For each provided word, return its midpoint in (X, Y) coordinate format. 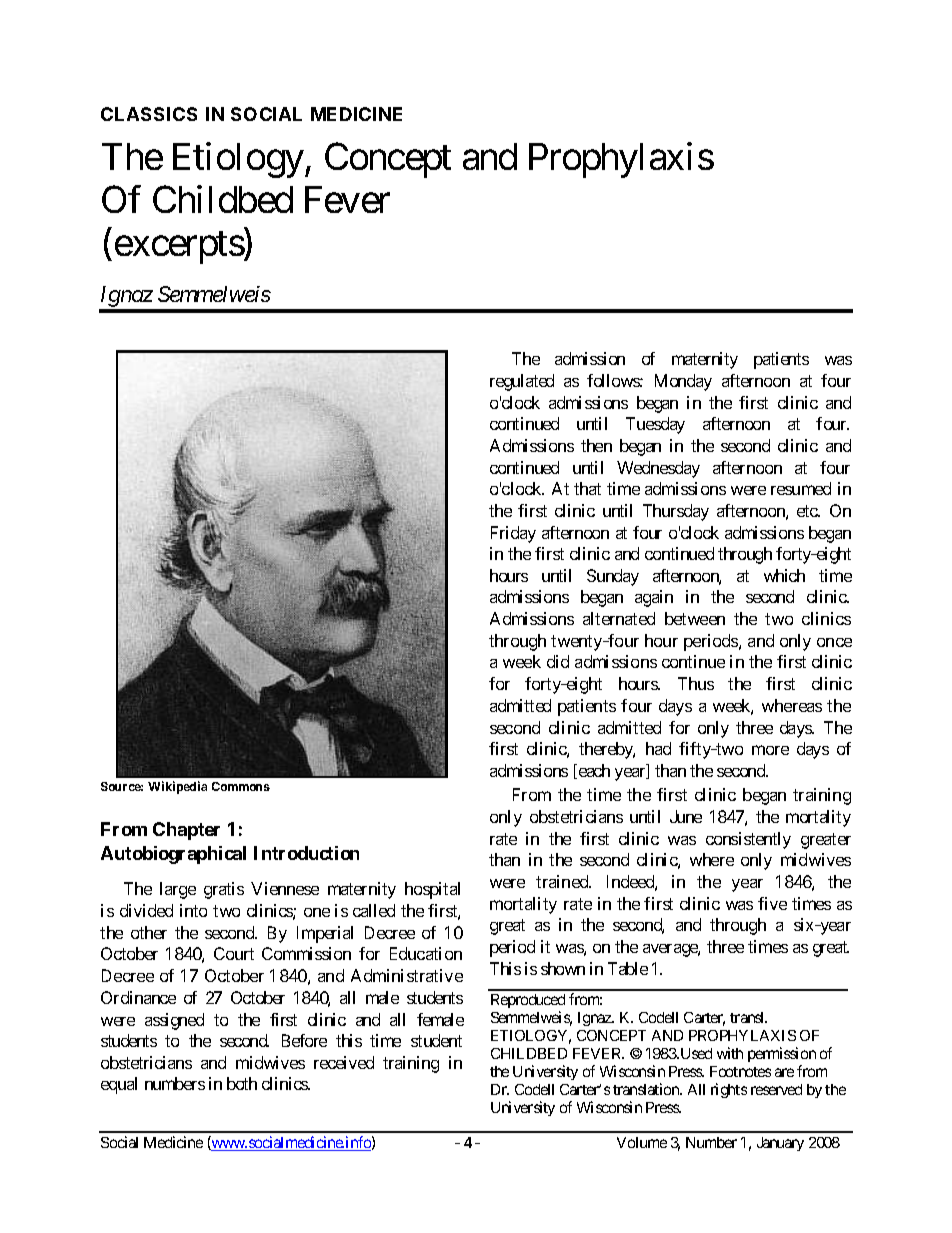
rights (729, 1090)
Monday (683, 382)
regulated (522, 382)
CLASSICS (149, 114)
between (695, 618)
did (558, 661)
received (344, 1062)
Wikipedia (177, 787)
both (242, 1083)
